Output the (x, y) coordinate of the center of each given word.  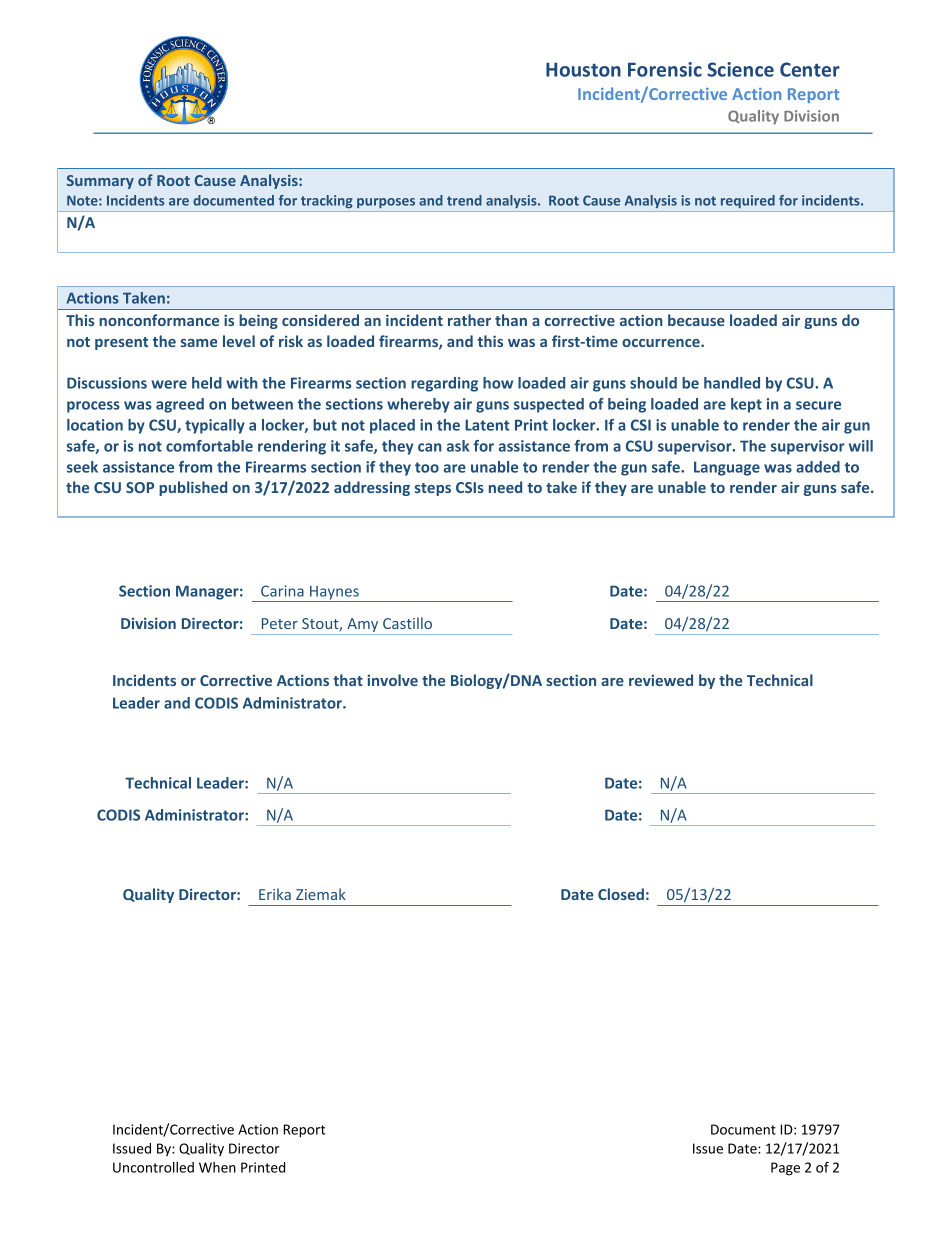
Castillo (407, 623)
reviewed (661, 680)
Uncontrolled (153, 1167)
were (169, 384)
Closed (621, 894)
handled (732, 383)
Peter (280, 623)
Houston (583, 69)
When (217, 1167)
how (498, 383)
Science (740, 69)
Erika (275, 894)
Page (785, 1169)
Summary (100, 182)
